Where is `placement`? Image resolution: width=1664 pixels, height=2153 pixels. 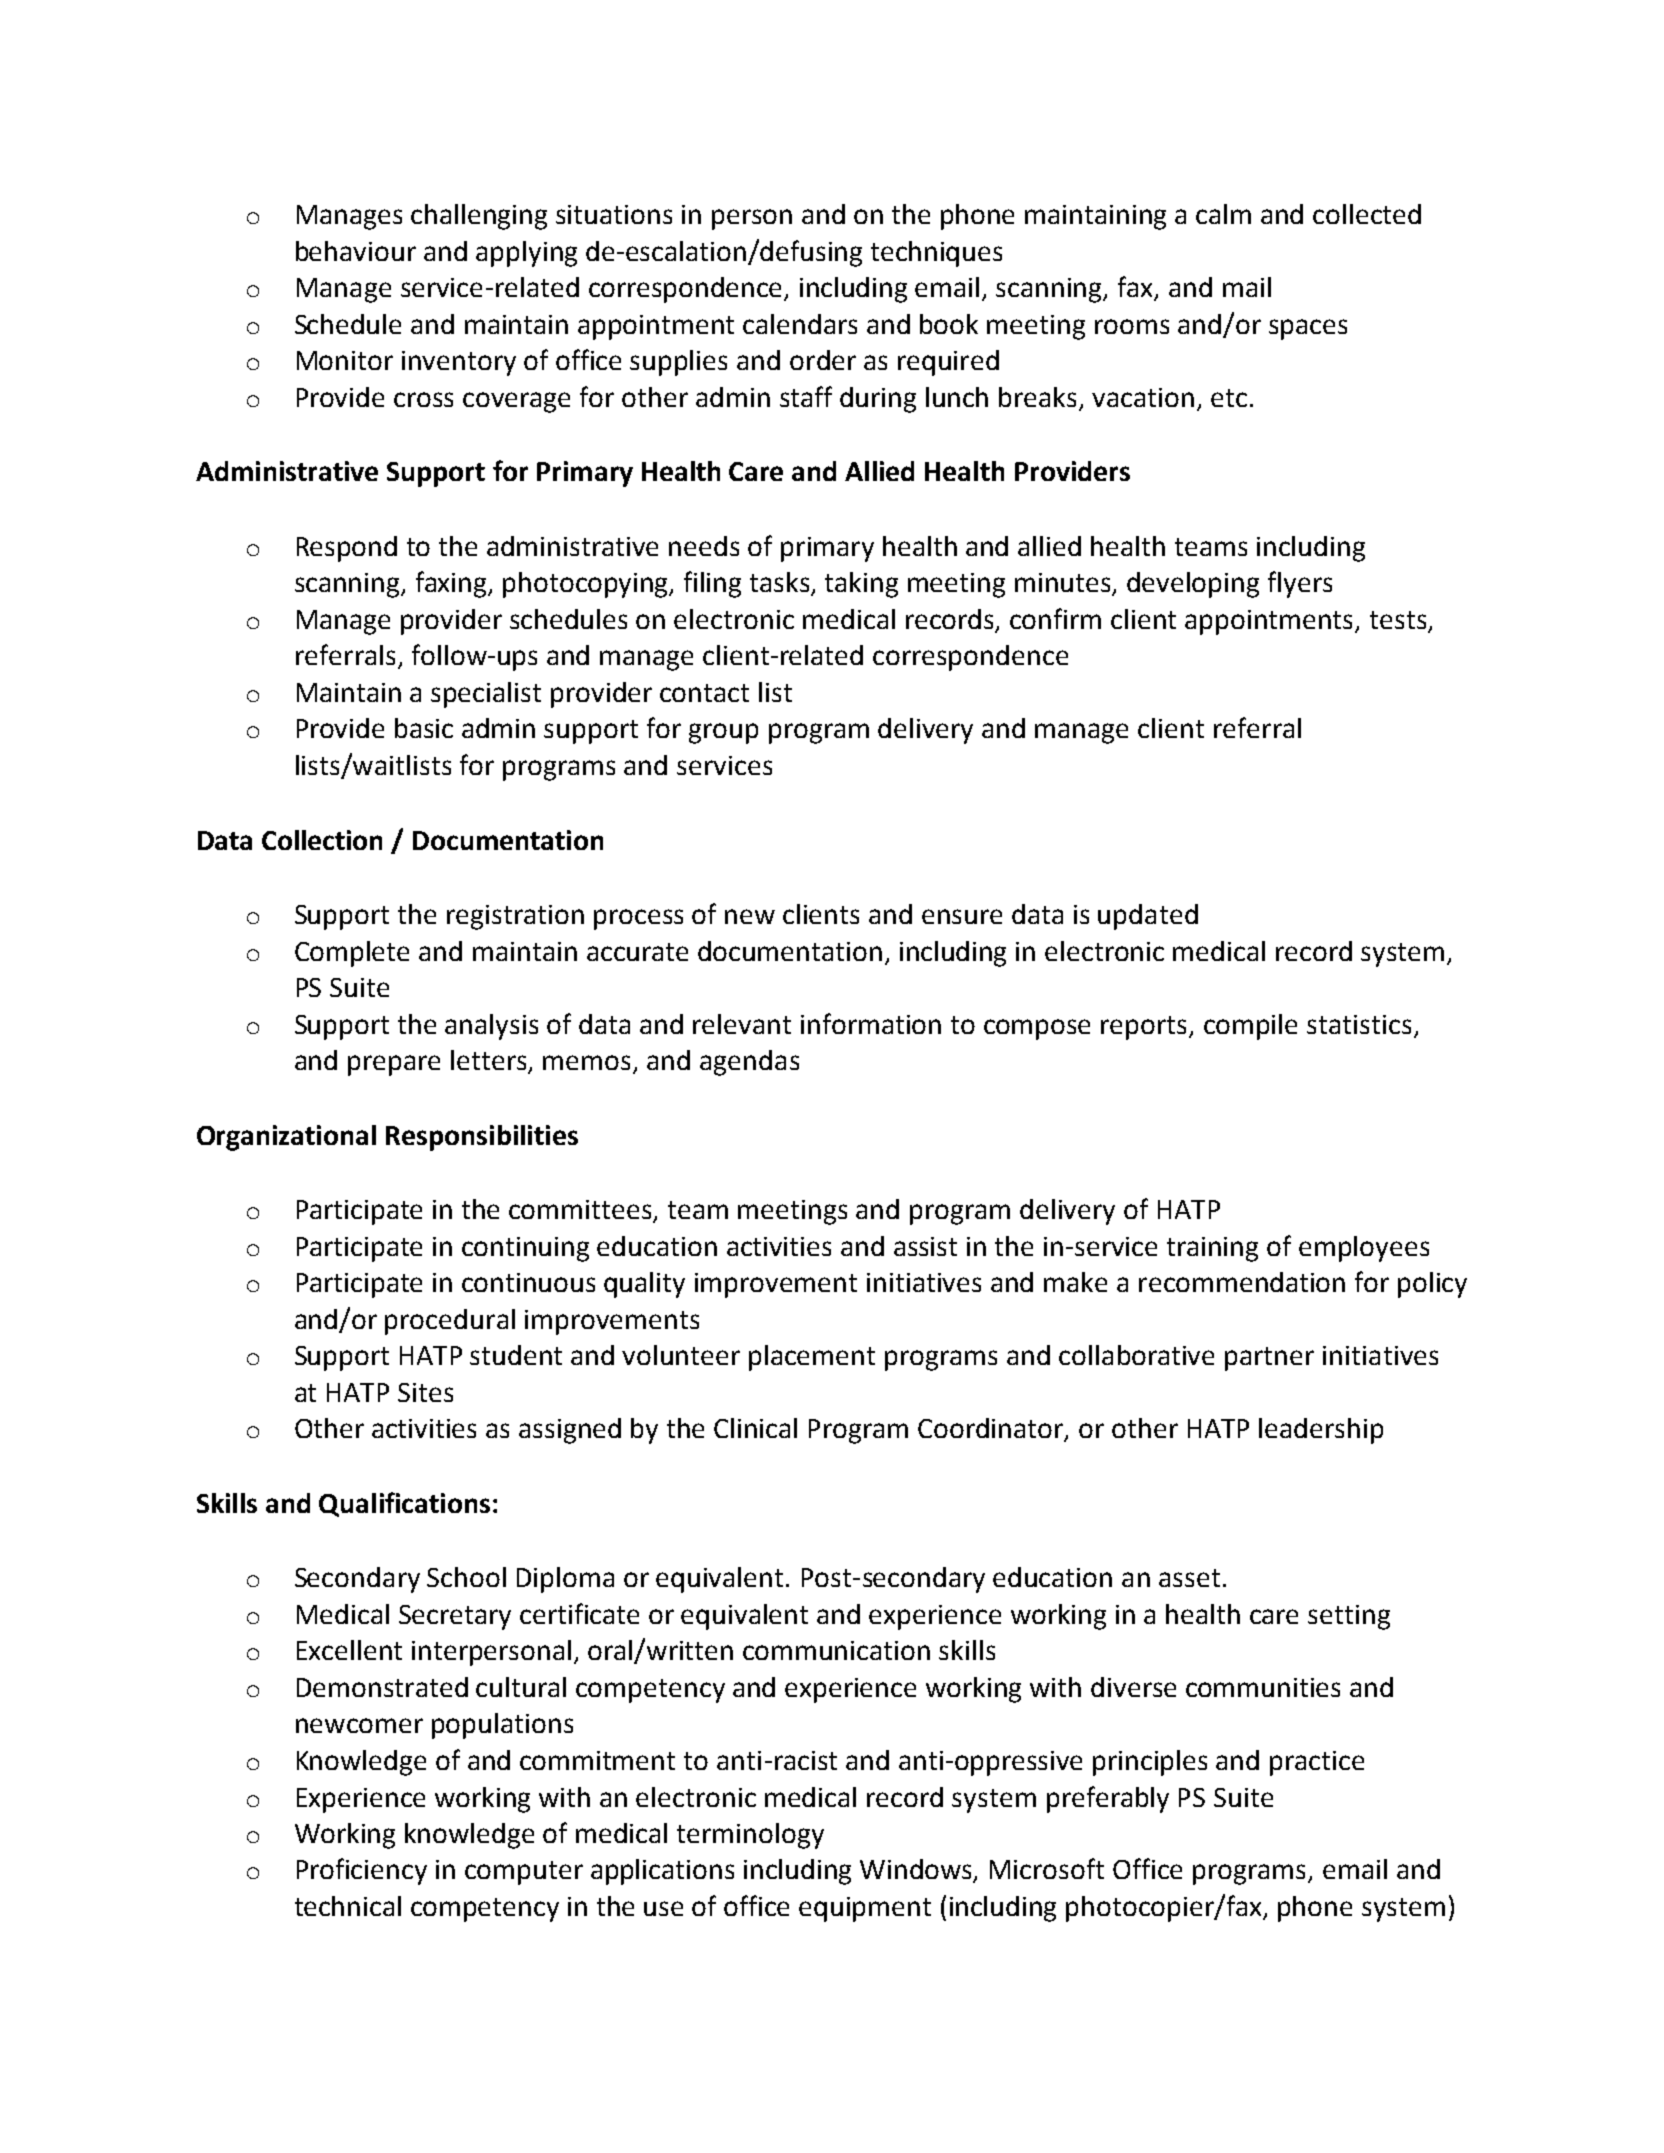 placement is located at coordinates (812, 1358).
